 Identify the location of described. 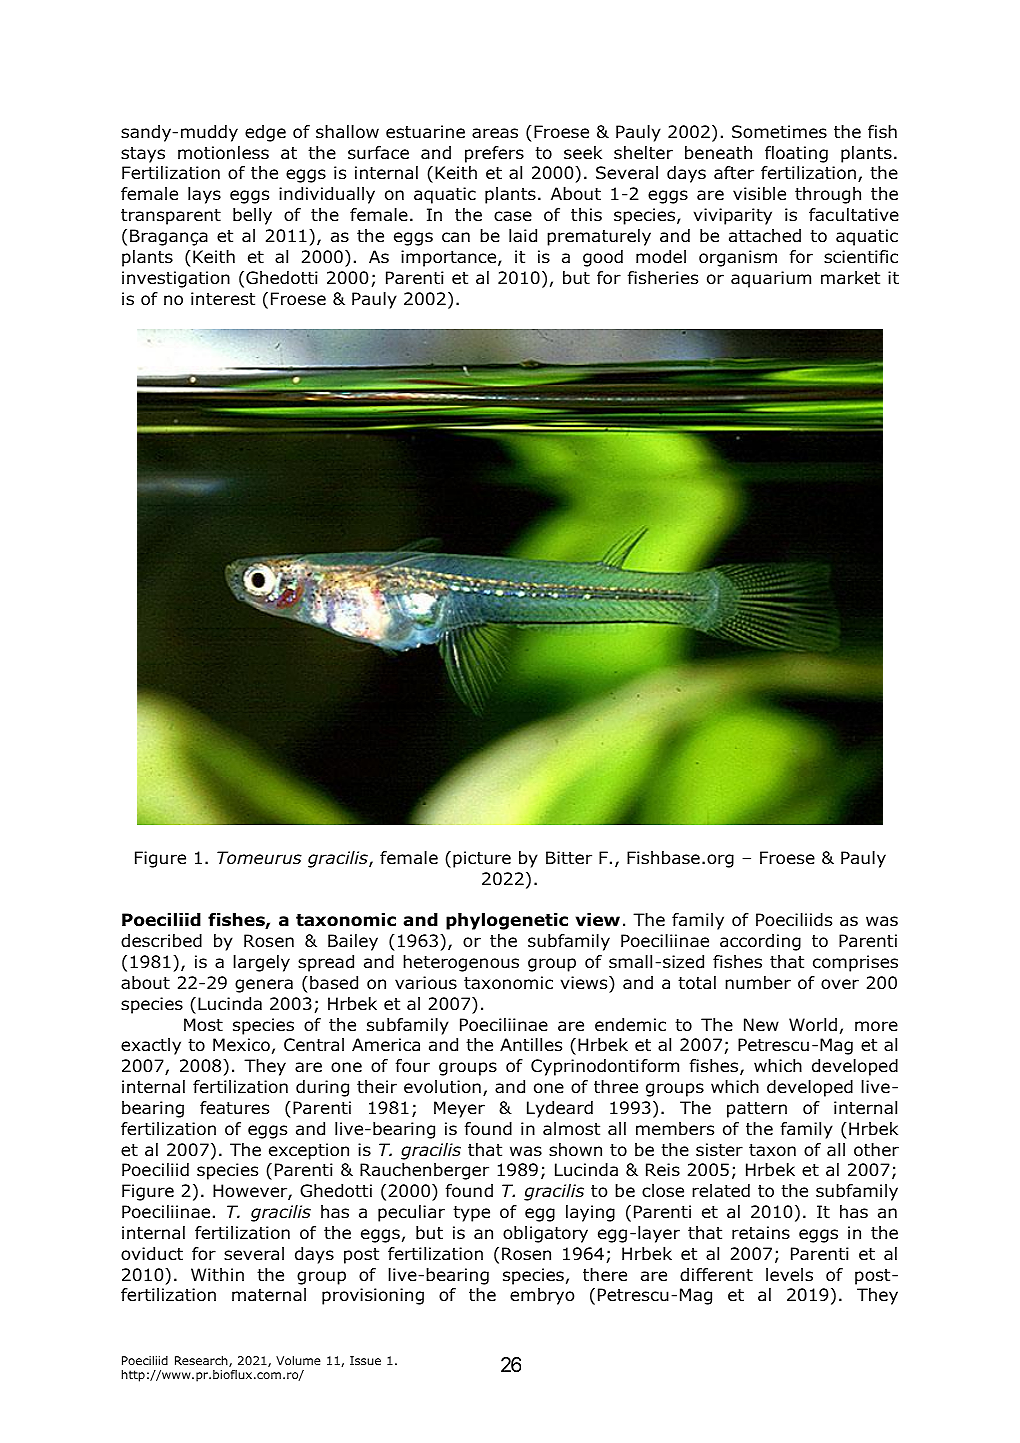
(161, 941).
